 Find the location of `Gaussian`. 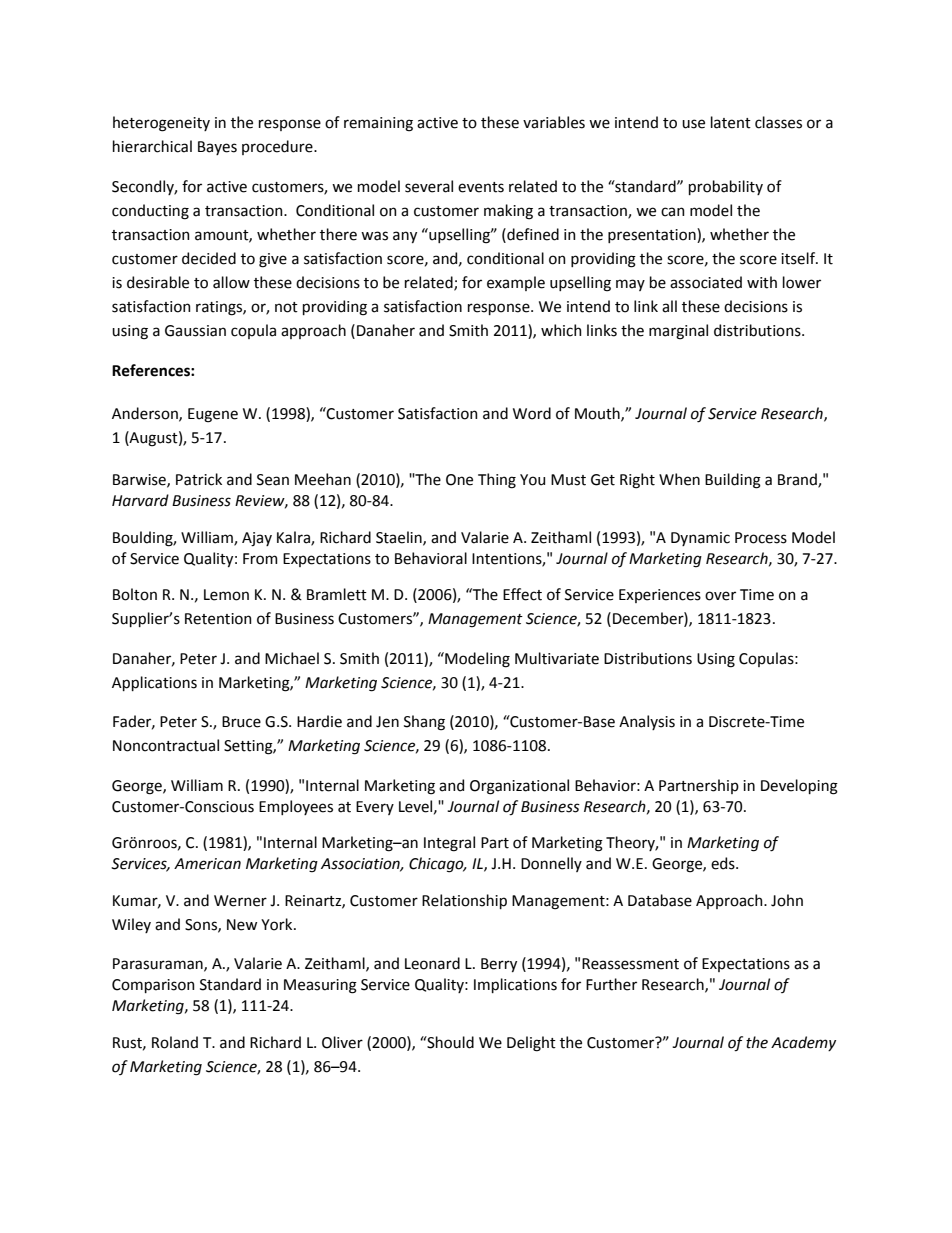

Gaussian is located at coordinates (195, 331).
